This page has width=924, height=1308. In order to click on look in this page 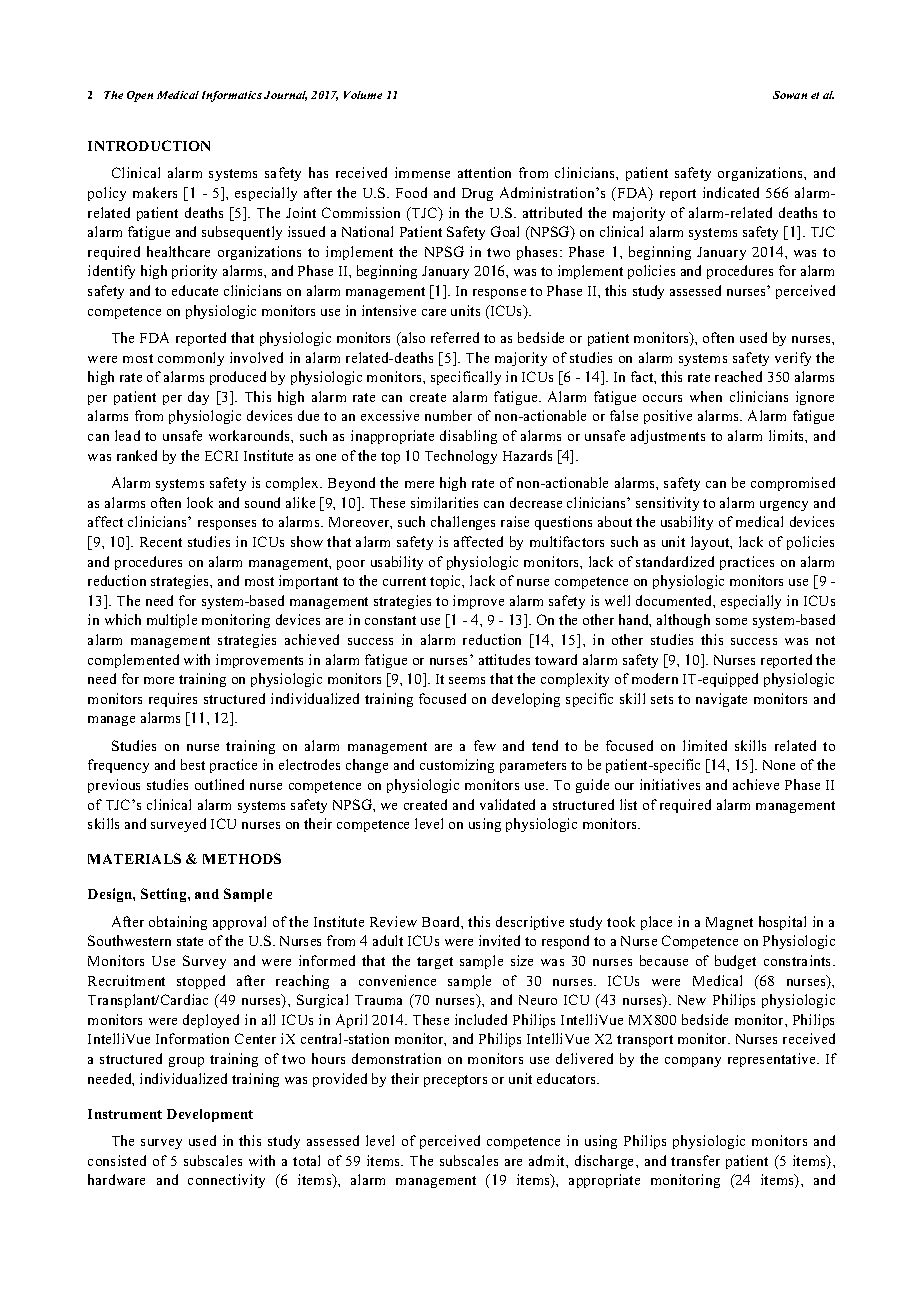, I will do `click(200, 502)`.
